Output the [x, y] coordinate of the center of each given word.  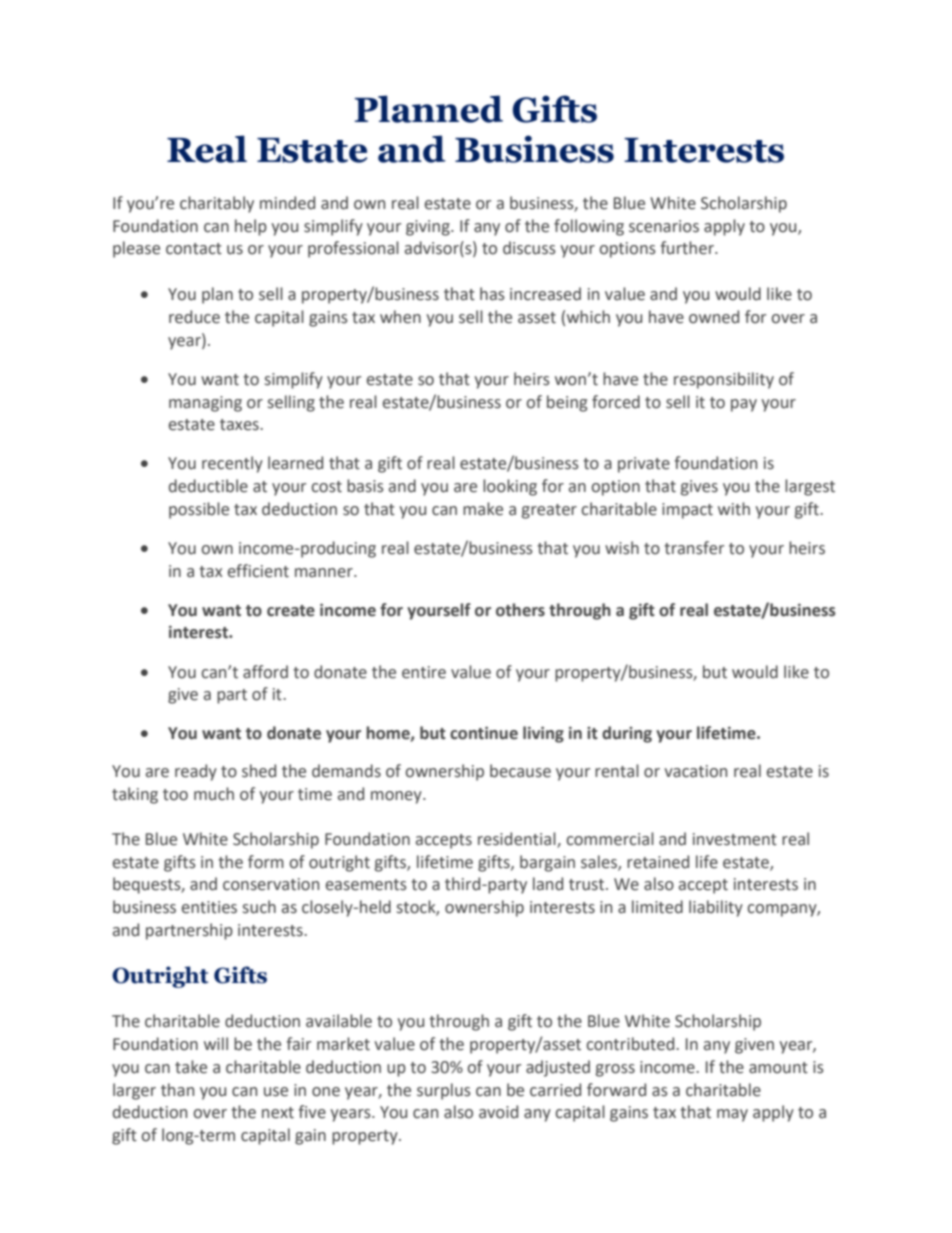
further [688, 248]
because [520, 771]
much [214, 794]
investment [735, 839]
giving [429, 228]
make [483, 509]
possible [199, 510]
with [734, 509]
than [177, 1090]
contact [194, 249]
